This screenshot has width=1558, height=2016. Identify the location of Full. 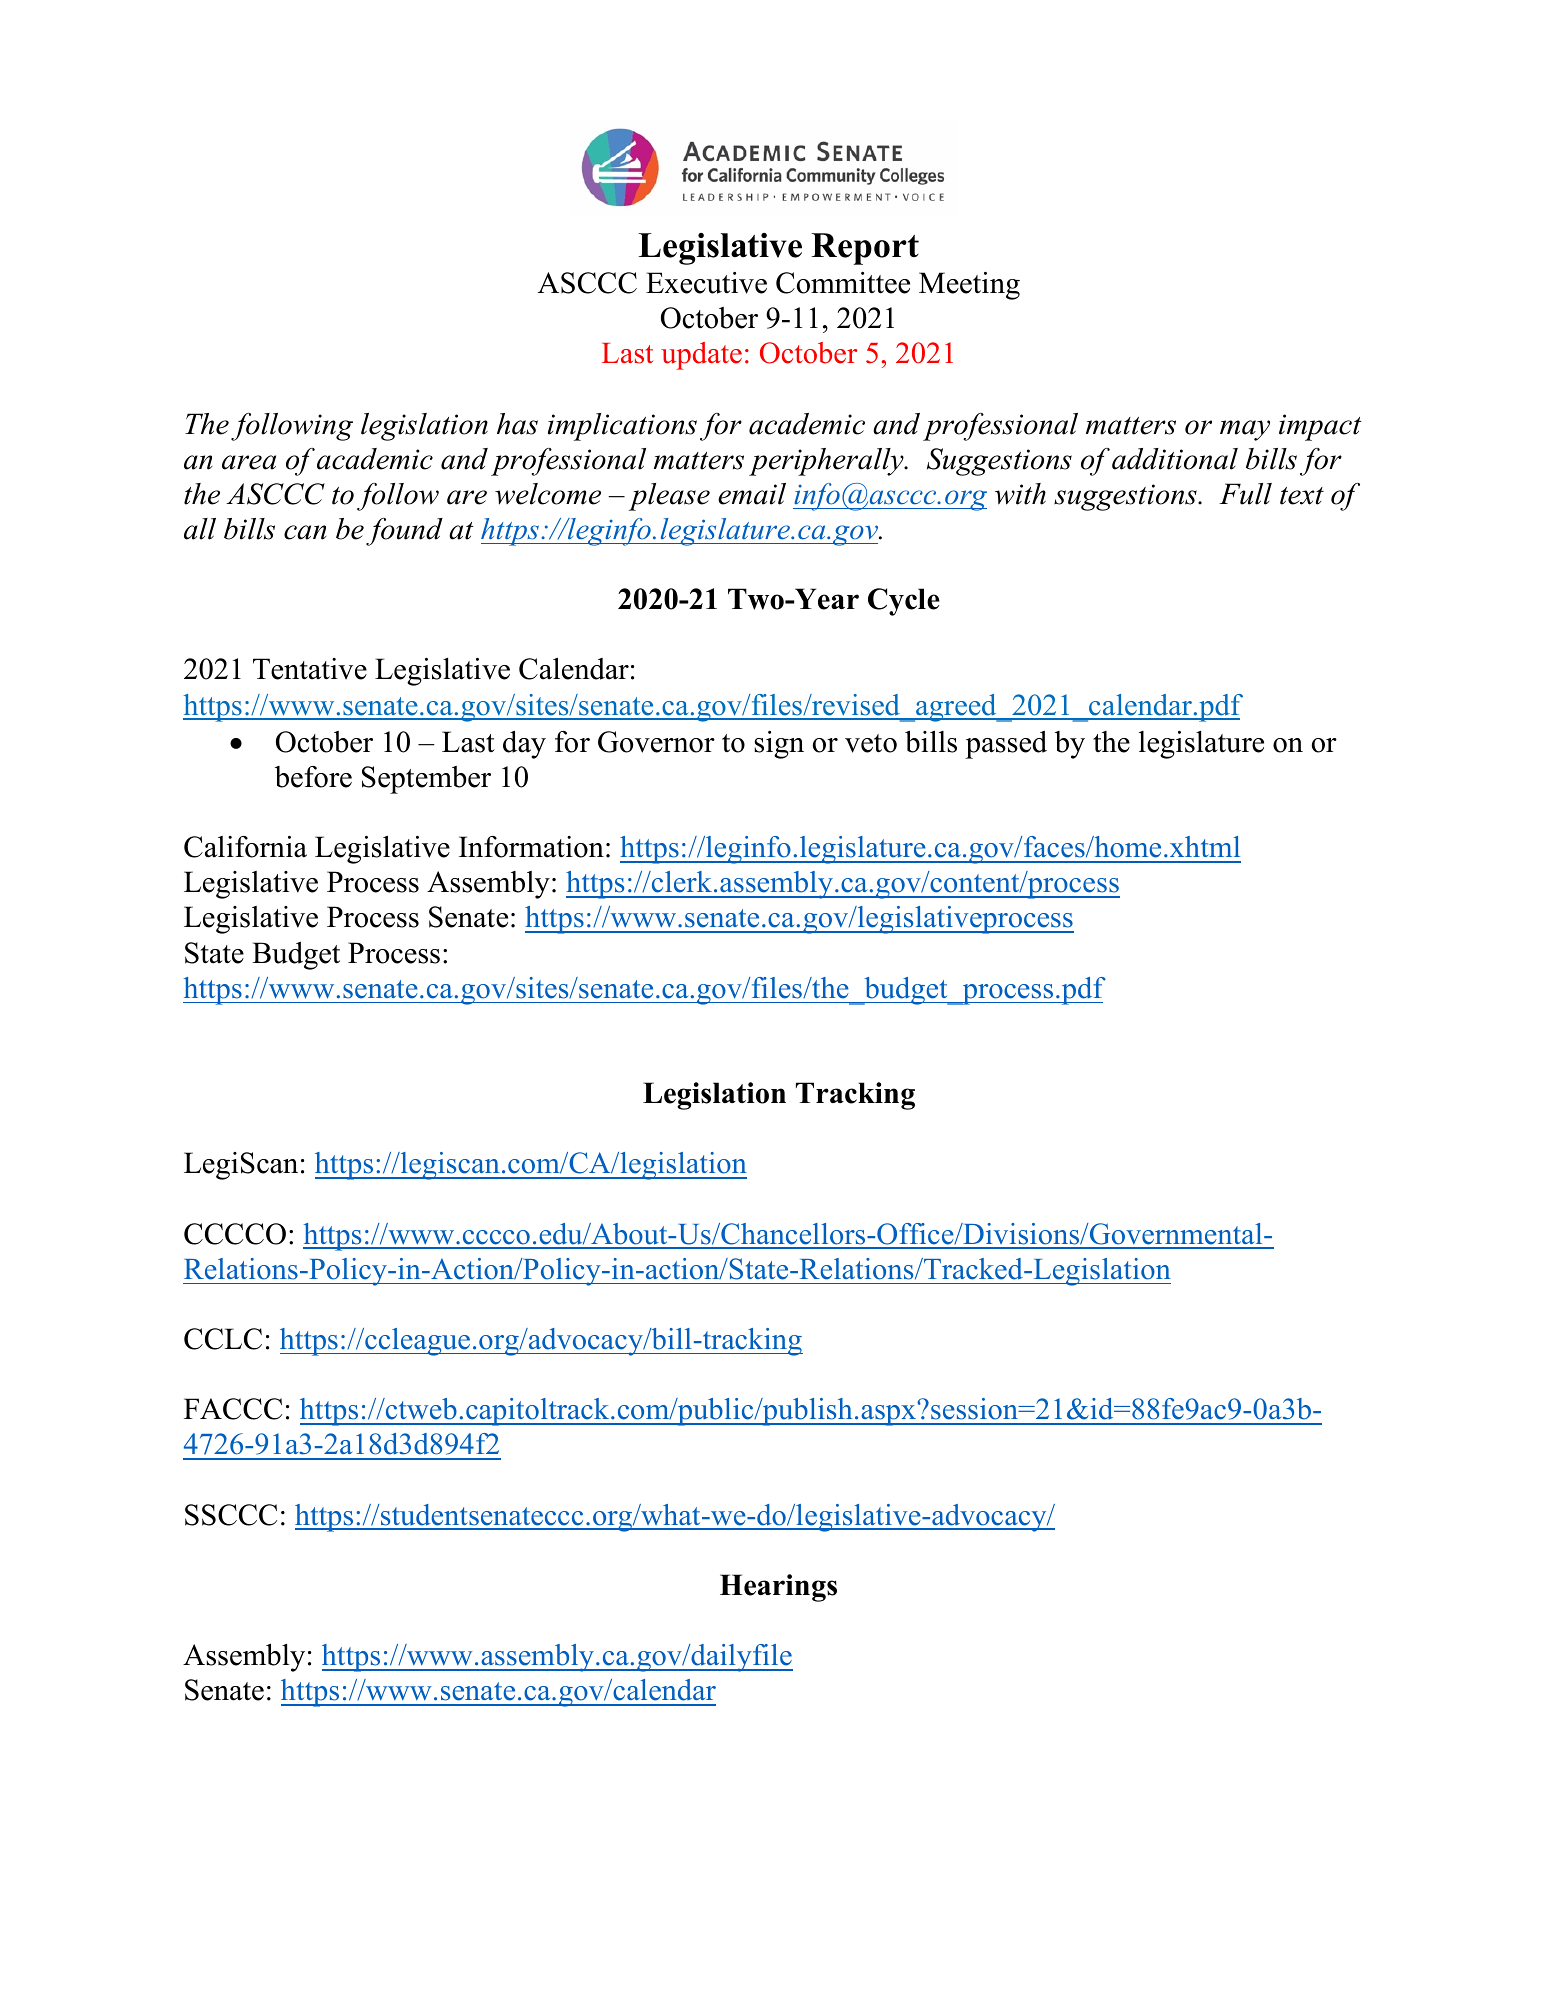
(1245, 494).
